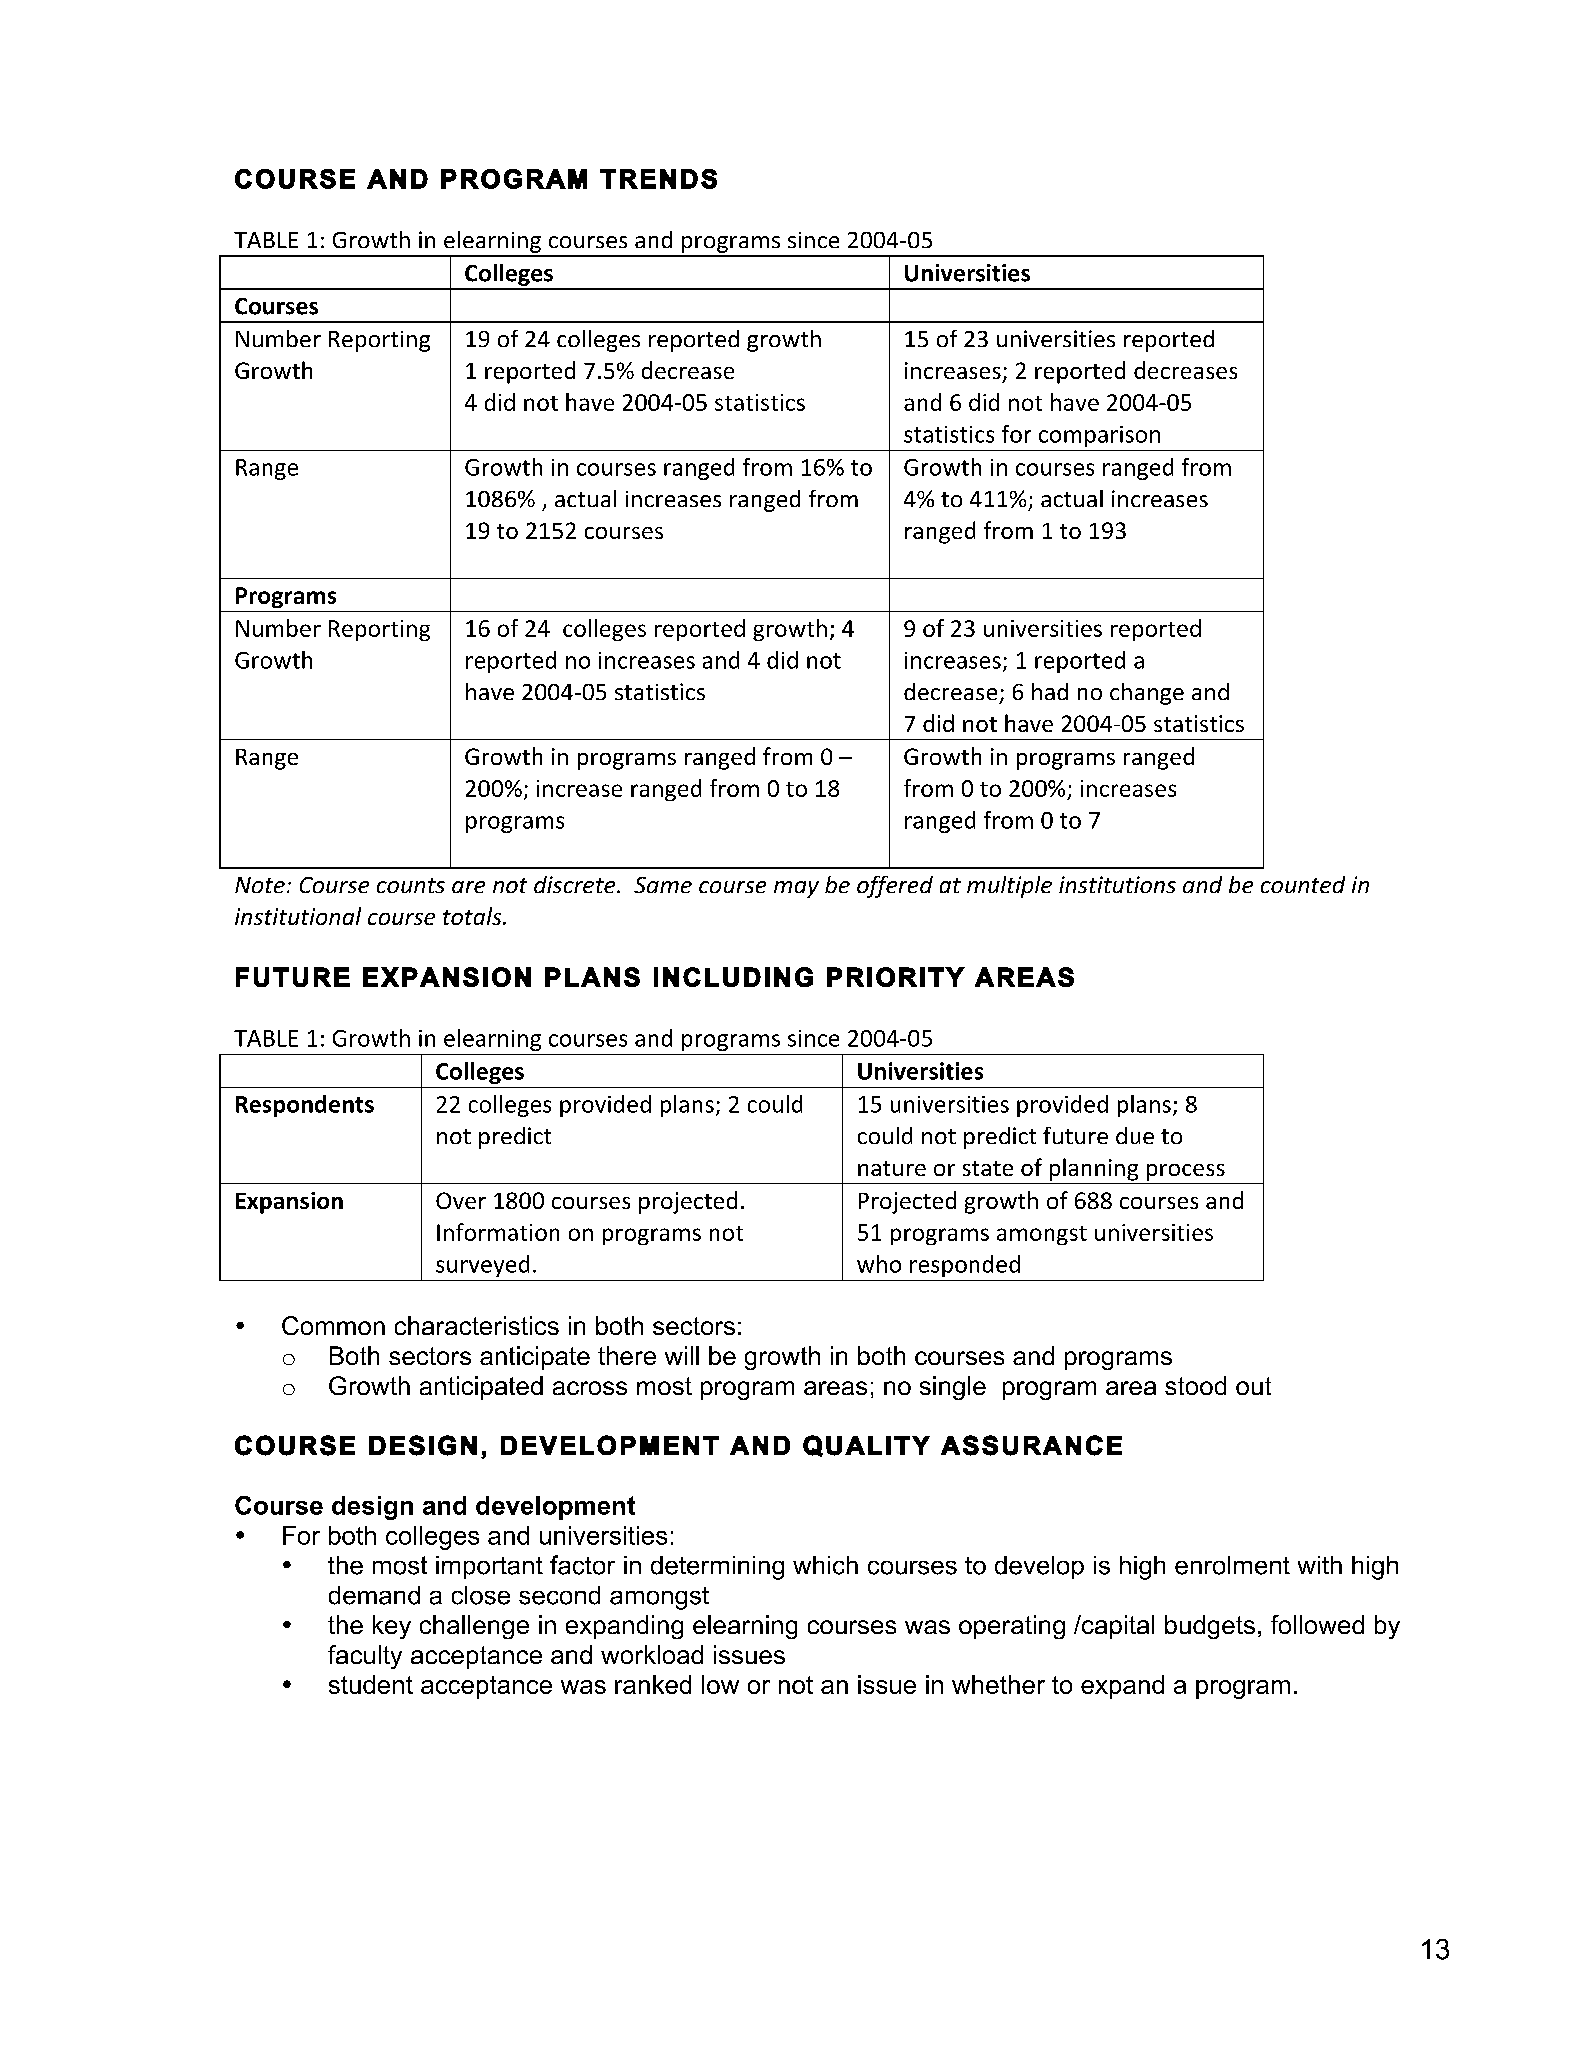 The image size is (1591, 2059). What do you see at coordinates (1195, 1385) in the screenshot?
I see `stood` at bounding box center [1195, 1385].
